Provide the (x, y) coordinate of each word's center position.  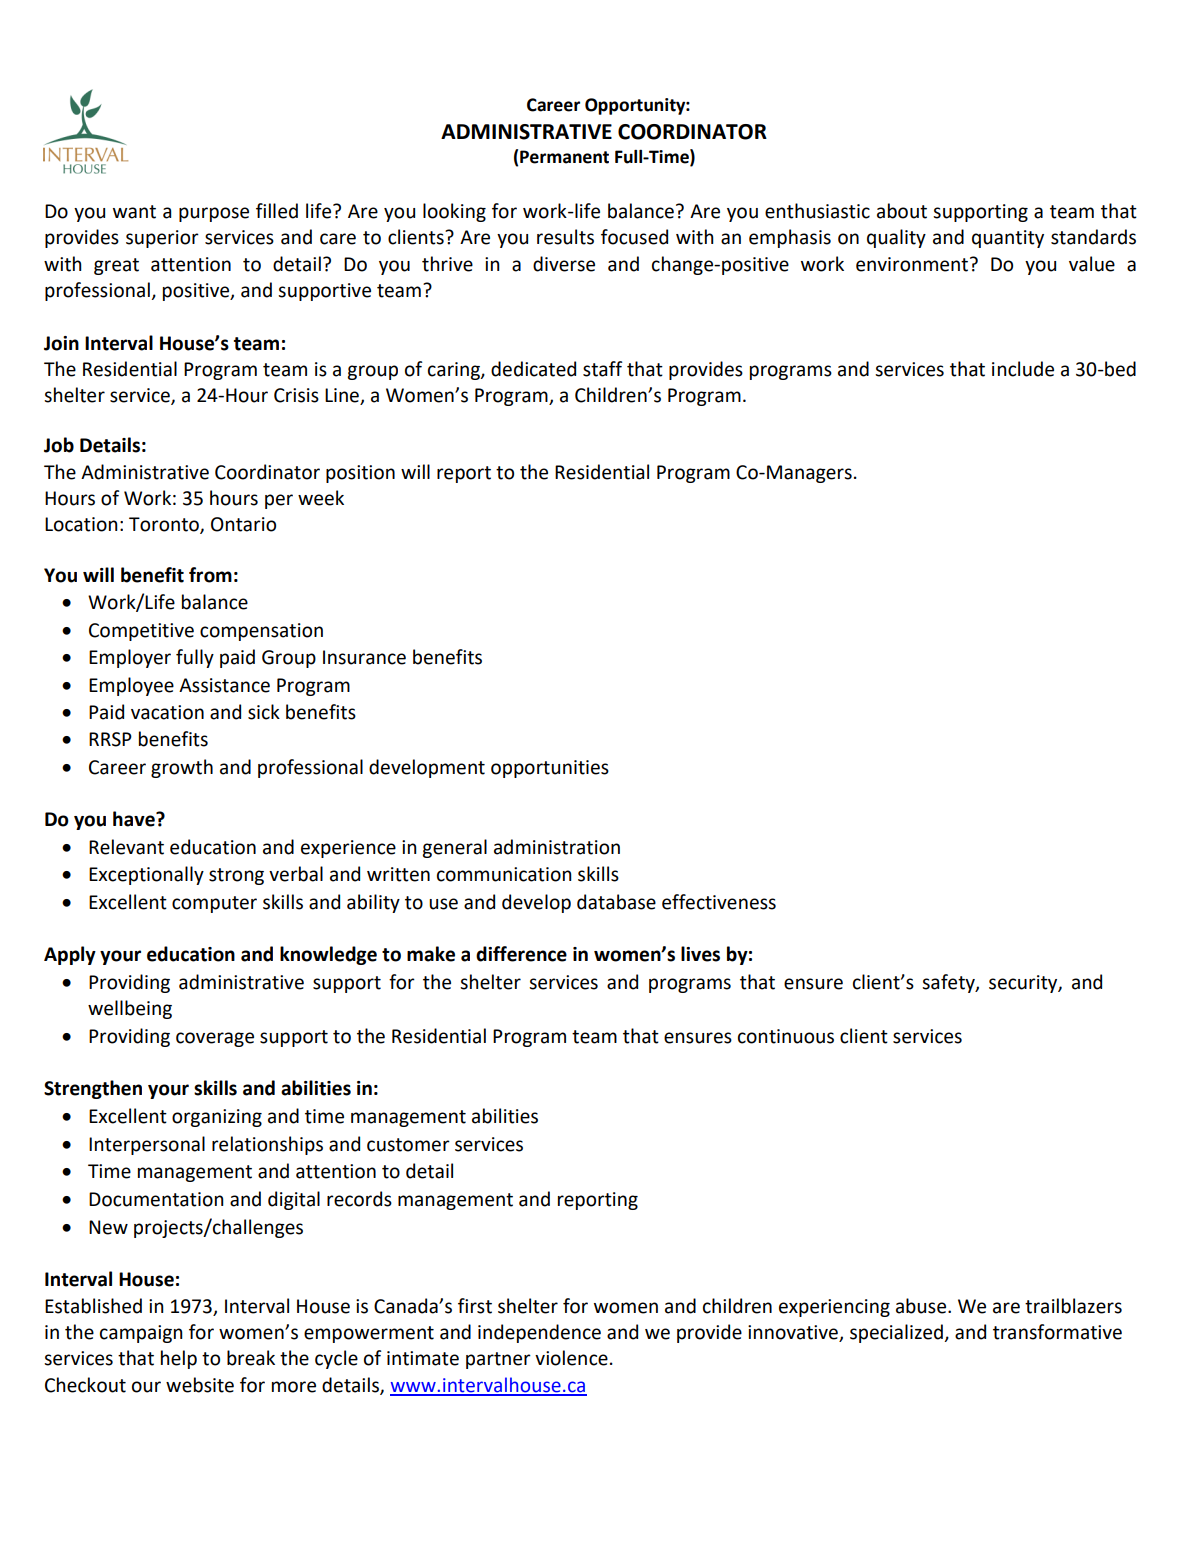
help (179, 1359)
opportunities (550, 769)
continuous (786, 1036)
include (1023, 369)
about (902, 211)
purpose (214, 214)
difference (521, 954)
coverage (215, 1039)
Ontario (243, 524)
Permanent (564, 157)
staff (602, 369)
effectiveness (719, 902)
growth (182, 768)
